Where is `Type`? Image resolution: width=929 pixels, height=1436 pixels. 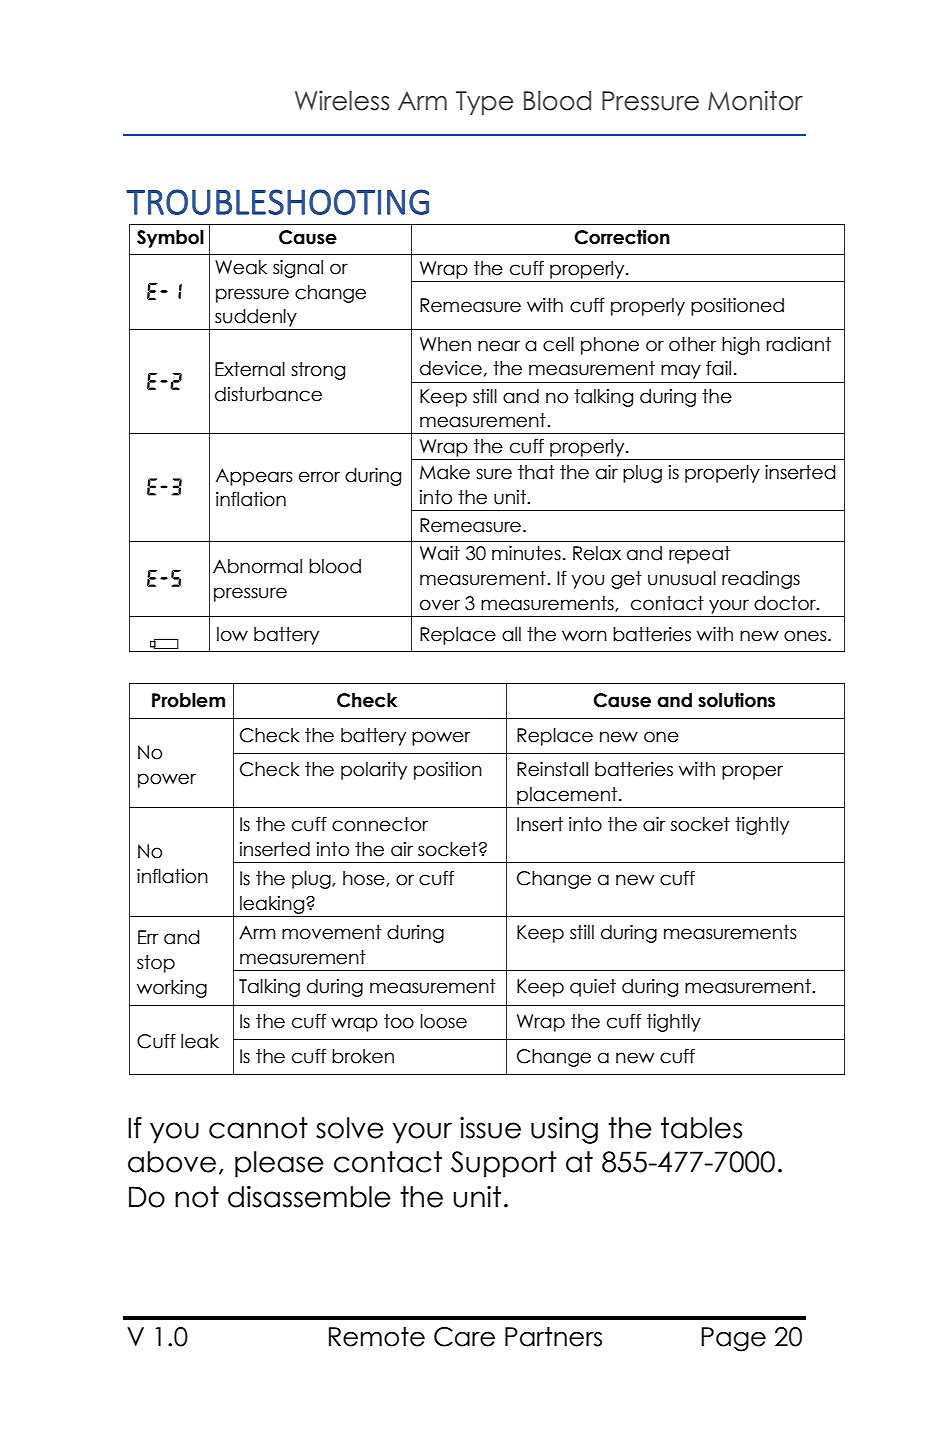
Type is located at coordinates (484, 103).
